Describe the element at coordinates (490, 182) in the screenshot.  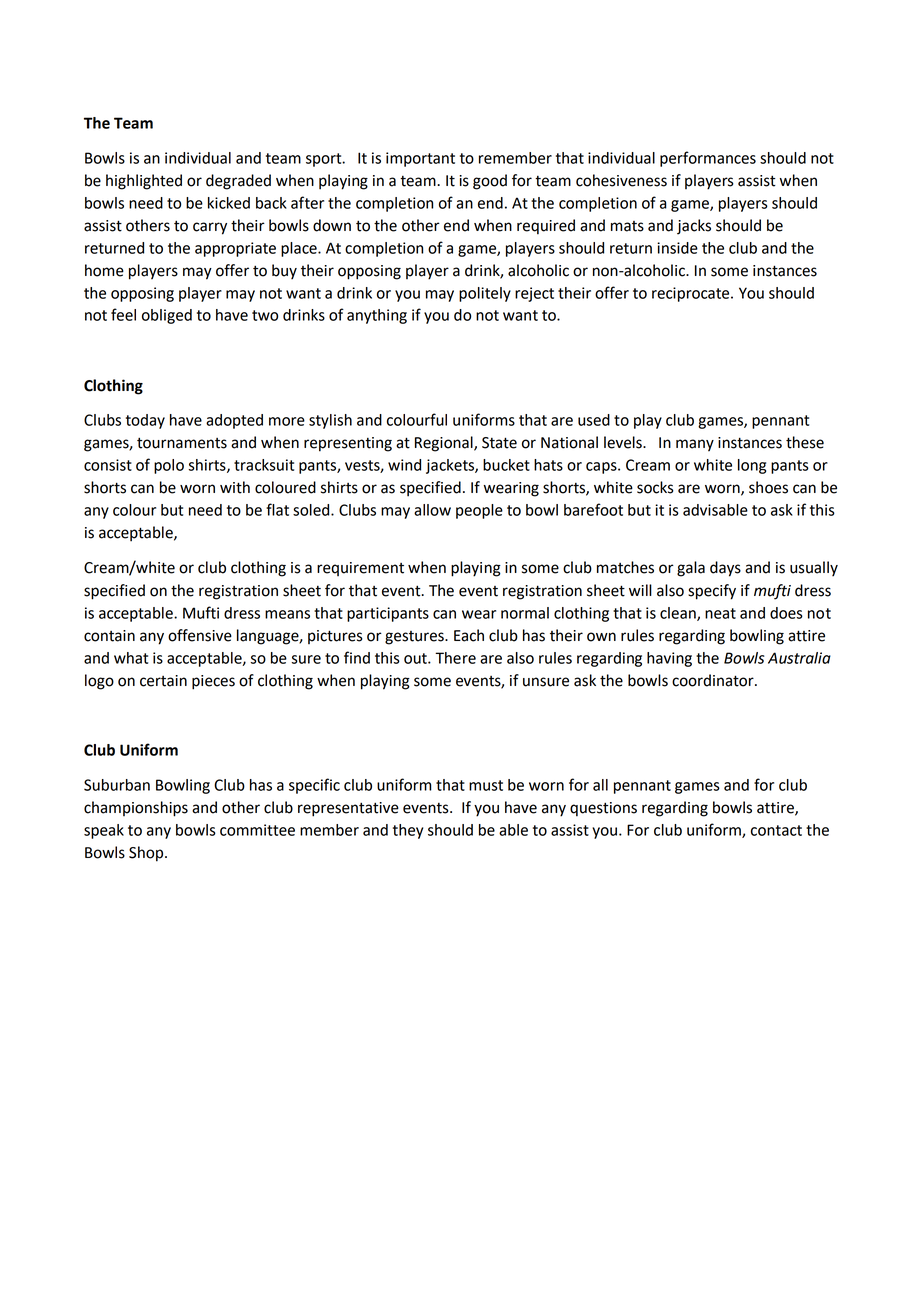
I see `good` at that location.
